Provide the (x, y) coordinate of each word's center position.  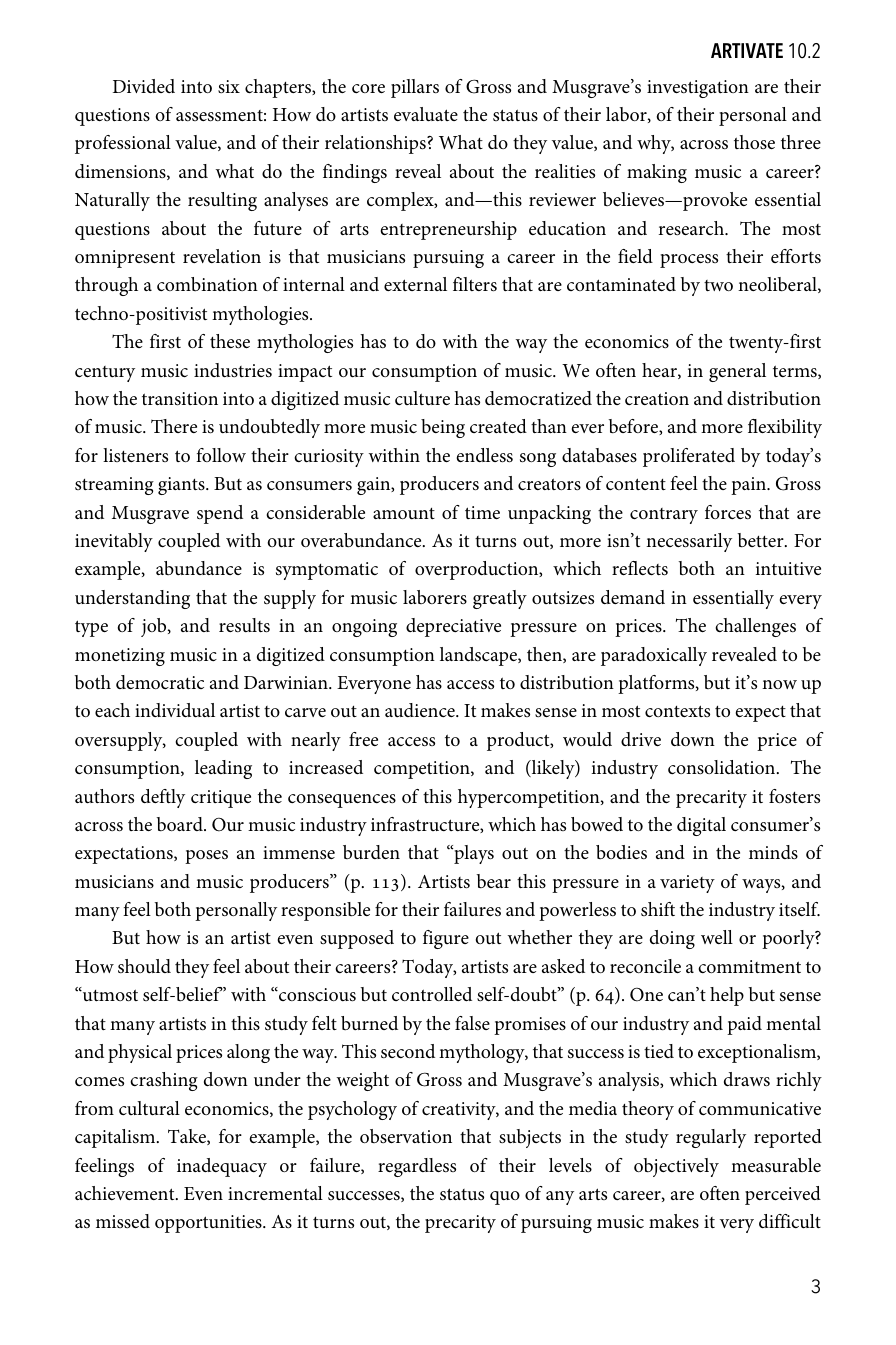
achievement (126, 1193)
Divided (144, 86)
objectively (676, 1167)
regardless (417, 1167)
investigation (698, 89)
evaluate (426, 114)
